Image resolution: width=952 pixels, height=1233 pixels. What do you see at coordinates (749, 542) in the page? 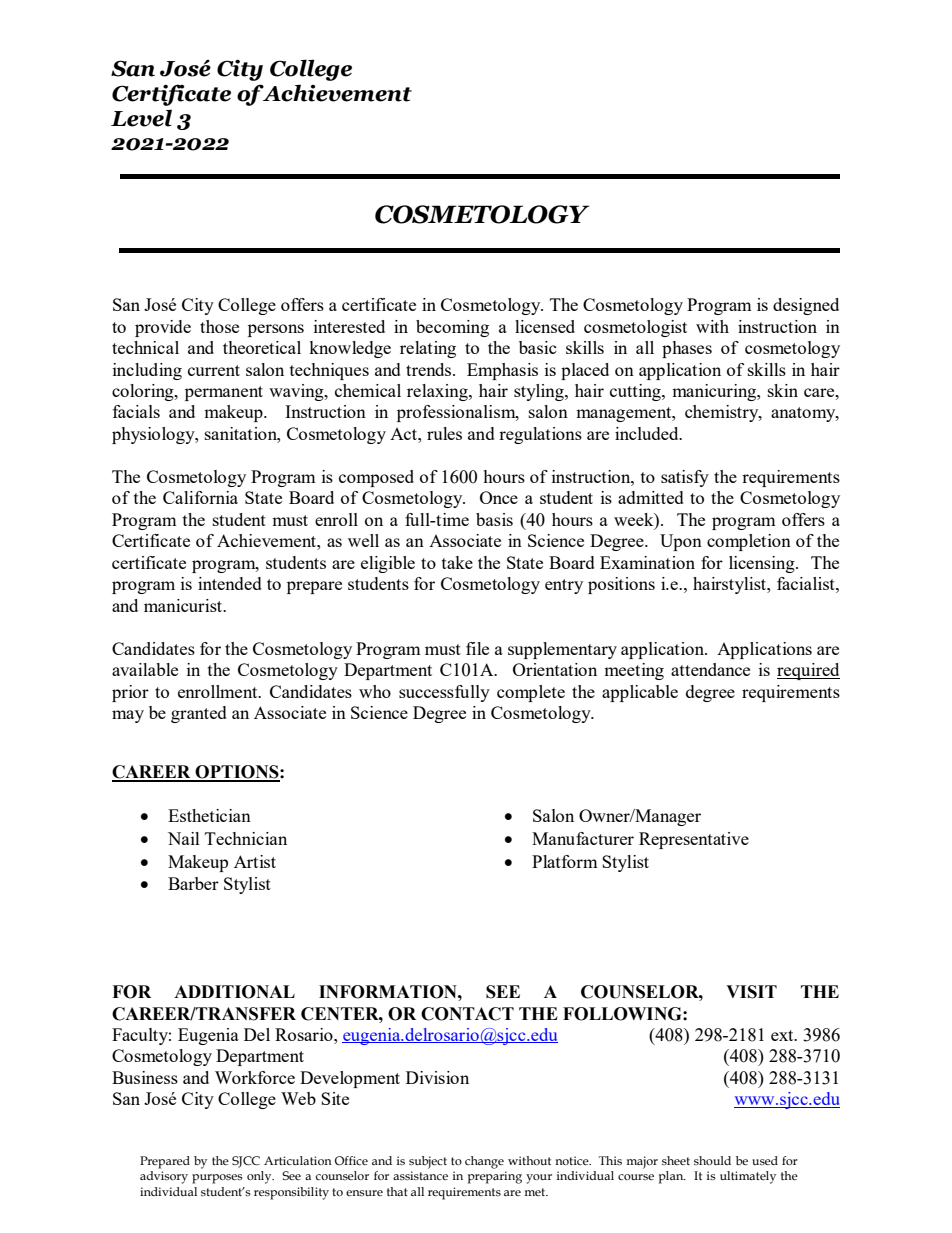
I see `completion` at bounding box center [749, 542].
